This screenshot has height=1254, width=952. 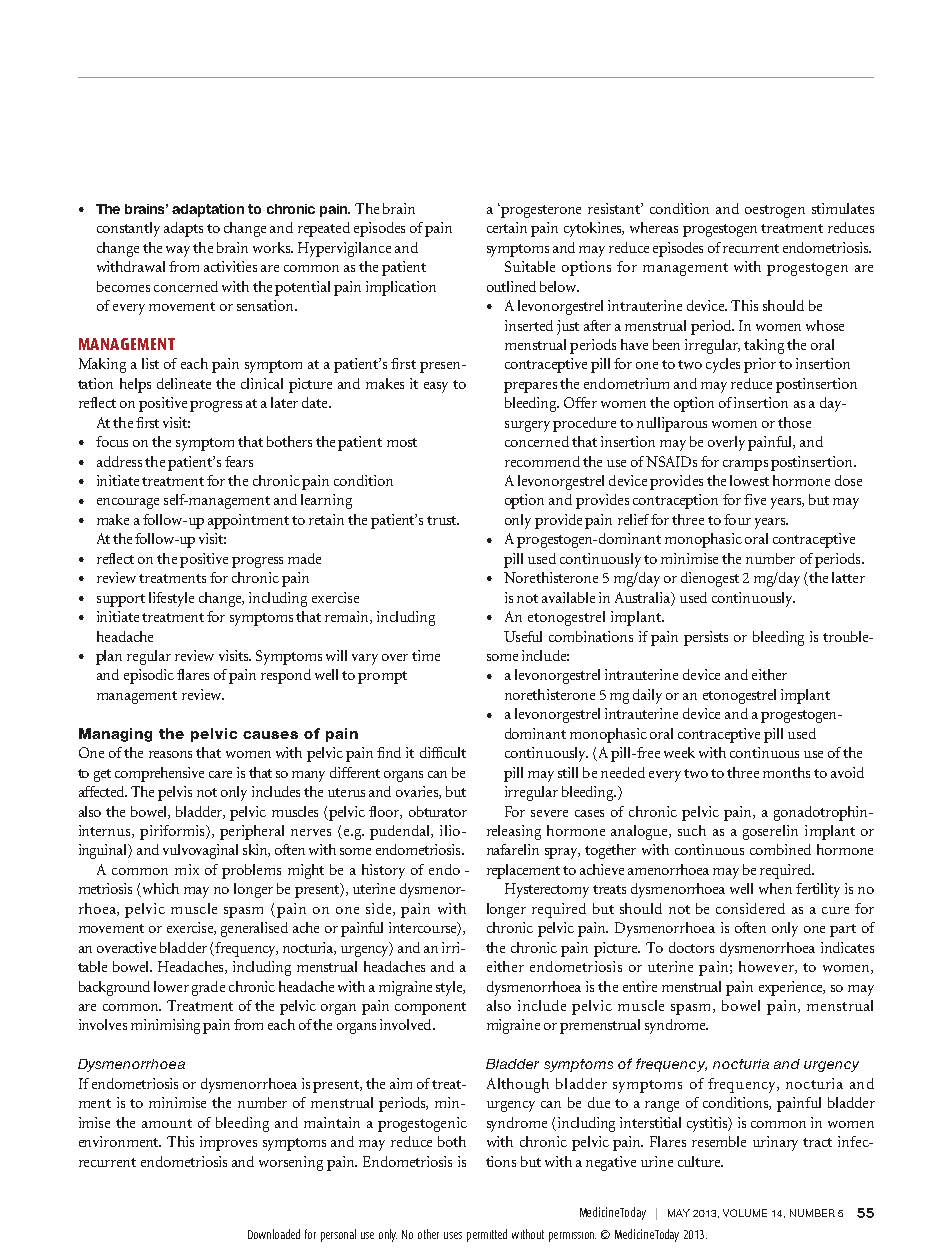 I want to click on difficult, so click(x=443, y=752).
